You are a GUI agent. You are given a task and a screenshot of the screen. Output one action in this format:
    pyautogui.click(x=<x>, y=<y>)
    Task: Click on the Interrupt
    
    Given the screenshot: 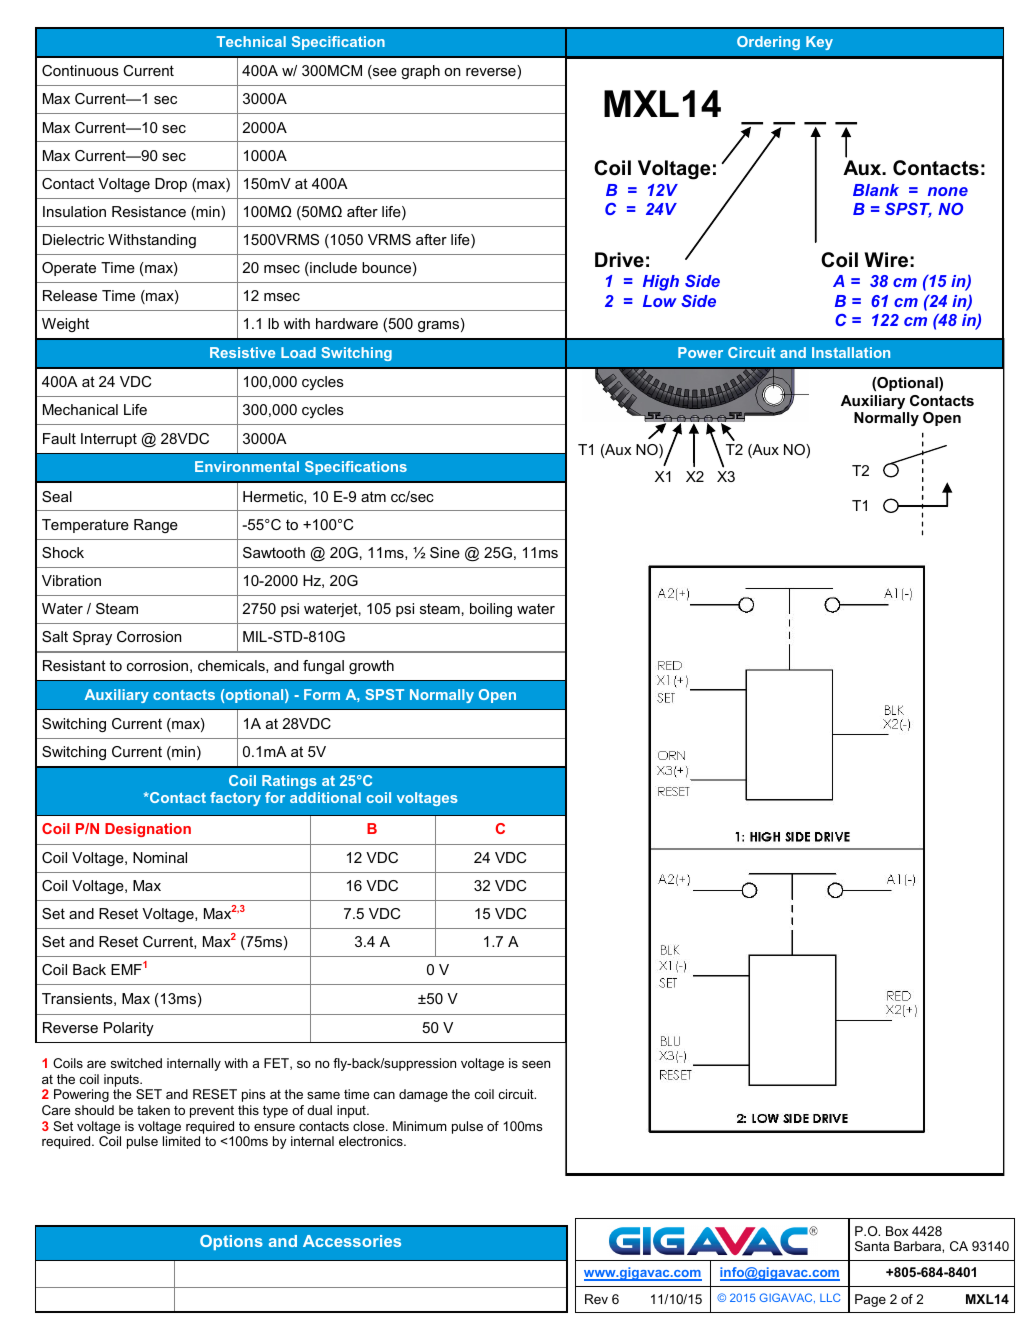 What is the action you would take?
    pyautogui.click(x=109, y=440)
